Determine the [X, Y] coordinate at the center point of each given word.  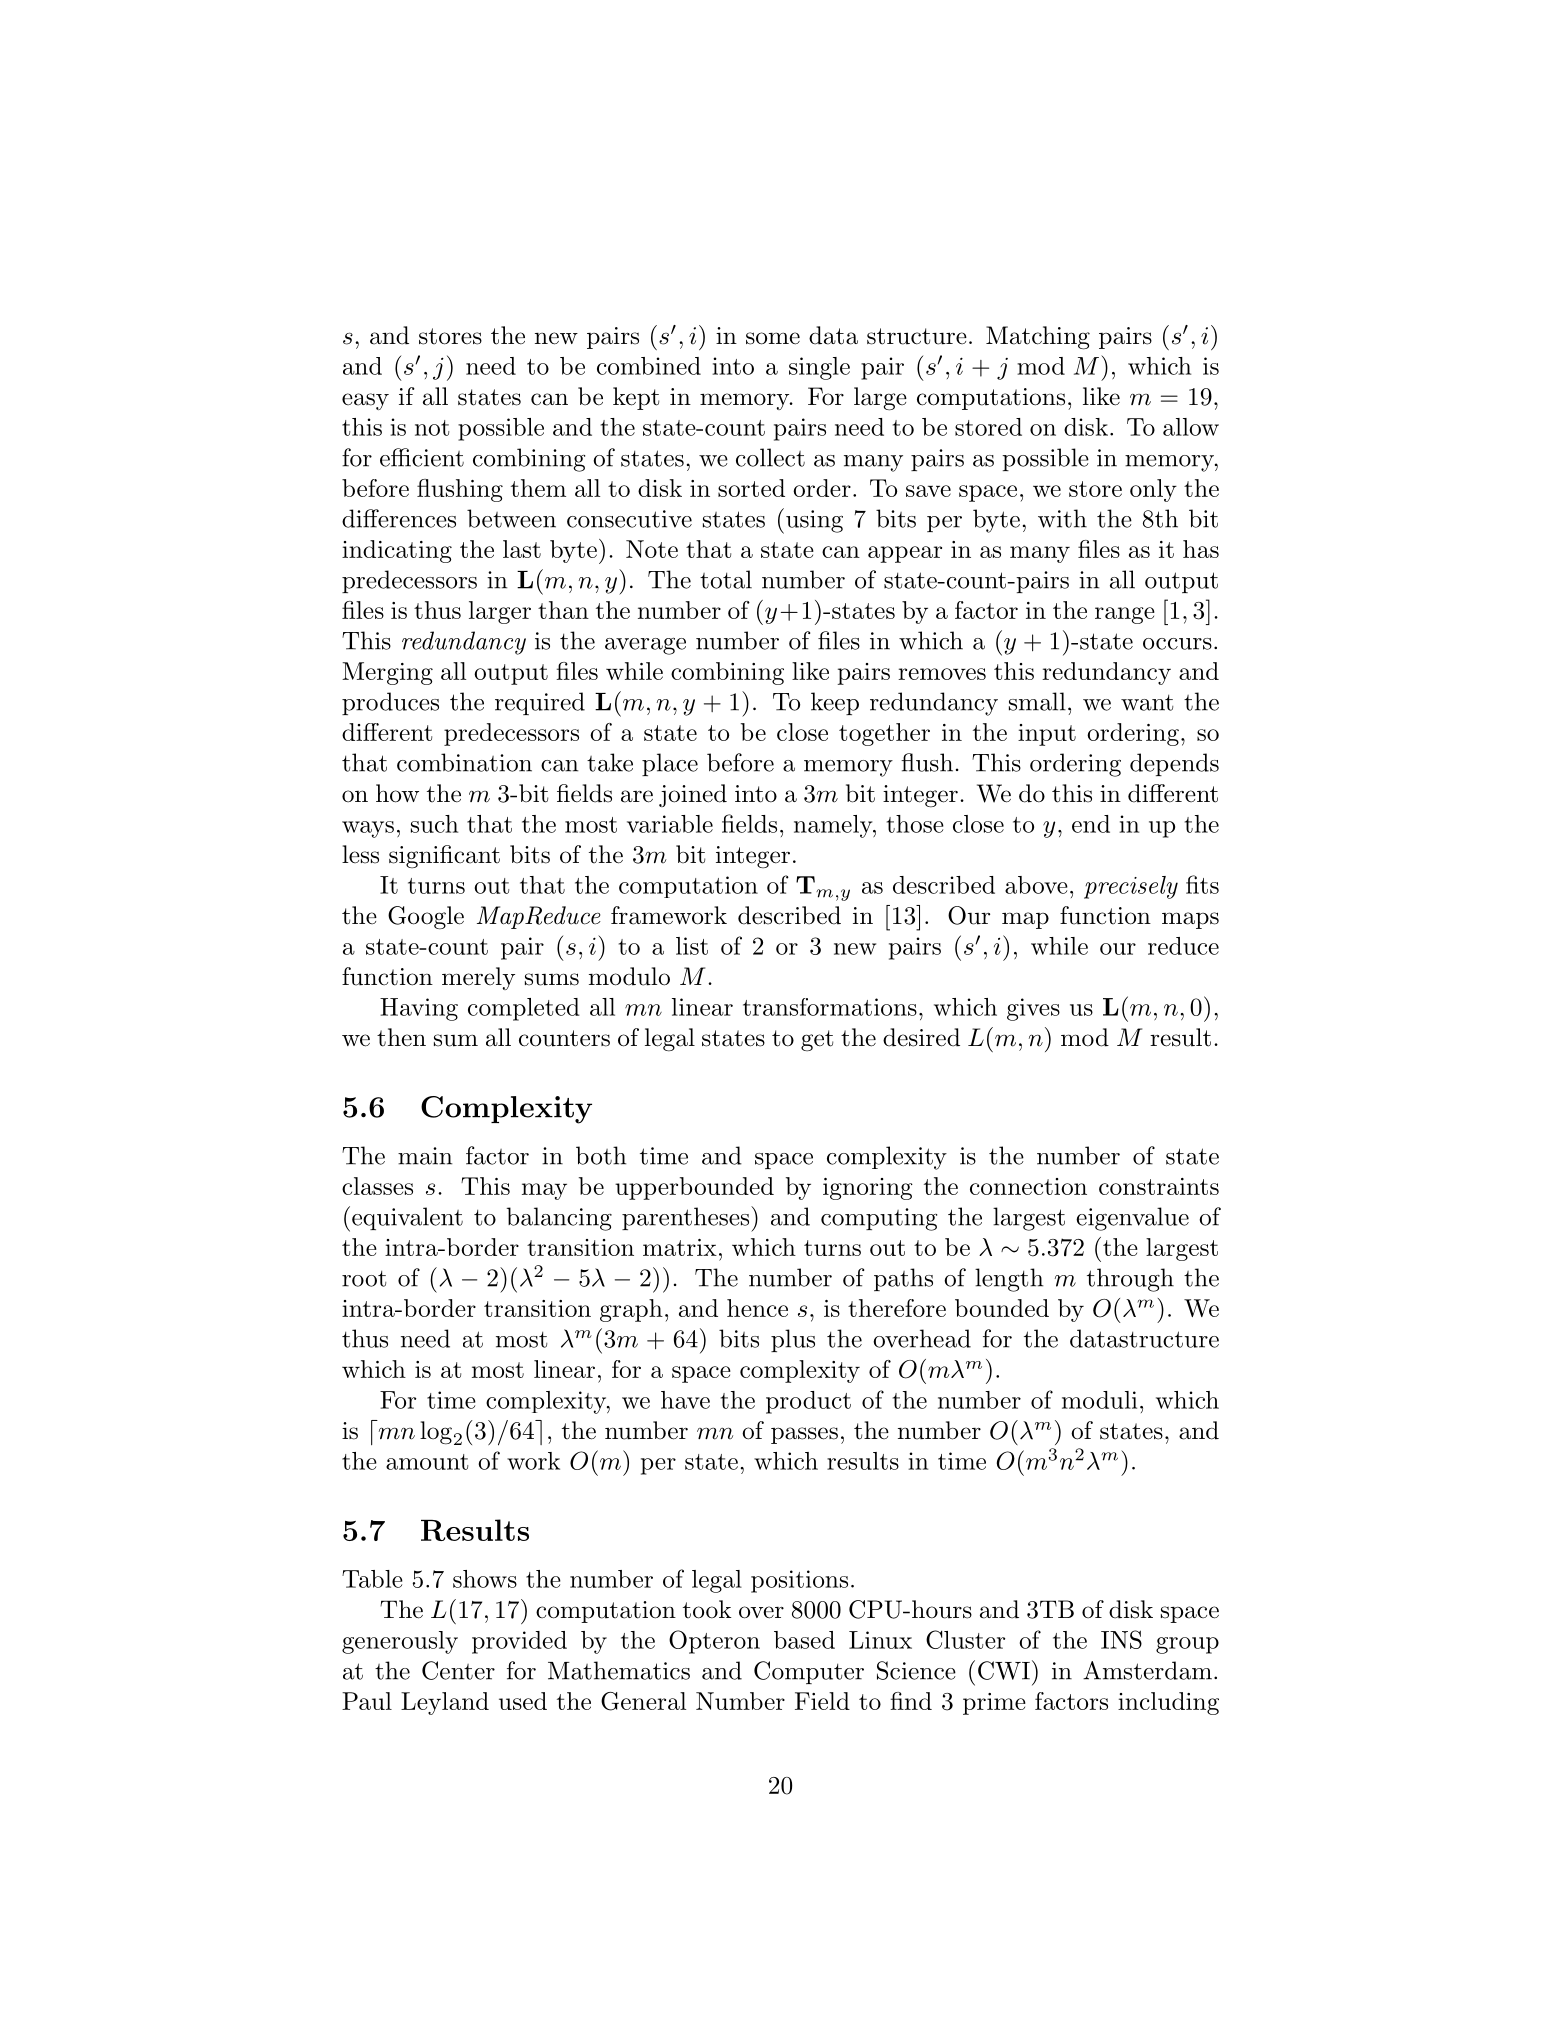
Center [458, 1670]
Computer [809, 1672]
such [434, 824]
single [819, 368]
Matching [1038, 338]
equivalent [407, 1218]
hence [757, 1308]
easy [365, 401]
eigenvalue [1132, 1219]
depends [1174, 764]
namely [834, 826]
